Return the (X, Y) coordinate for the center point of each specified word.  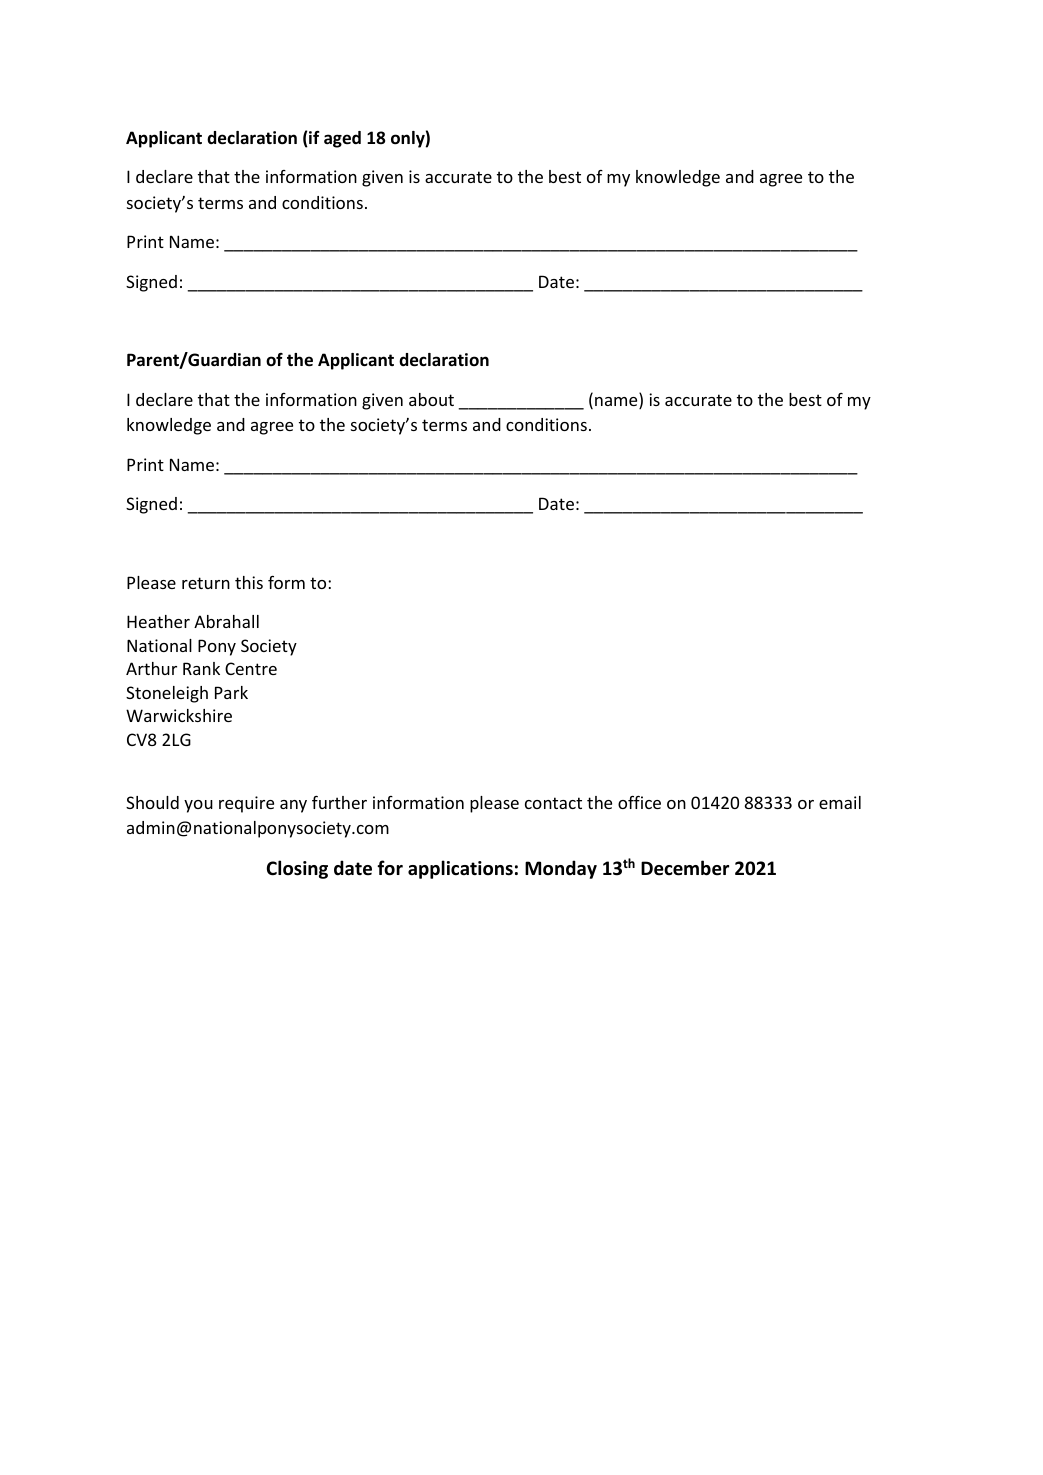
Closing (297, 869)
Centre (251, 668)
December (685, 868)
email (840, 802)
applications (460, 869)
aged (342, 139)
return (206, 583)
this (249, 582)
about (431, 399)
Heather (158, 621)
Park (231, 692)
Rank (201, 668)
